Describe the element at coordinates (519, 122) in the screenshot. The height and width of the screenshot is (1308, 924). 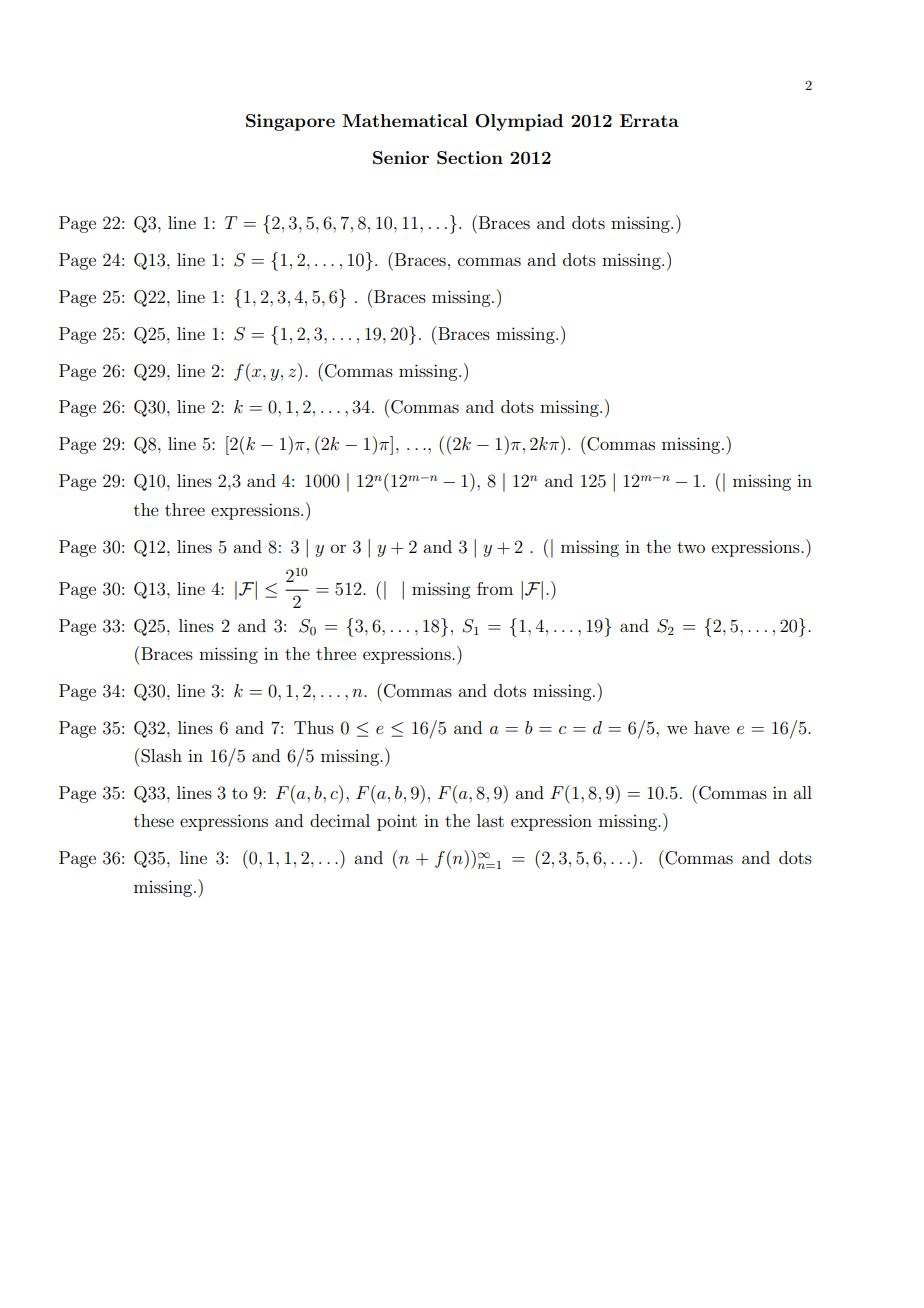
I see `Olympiad` at that location.
